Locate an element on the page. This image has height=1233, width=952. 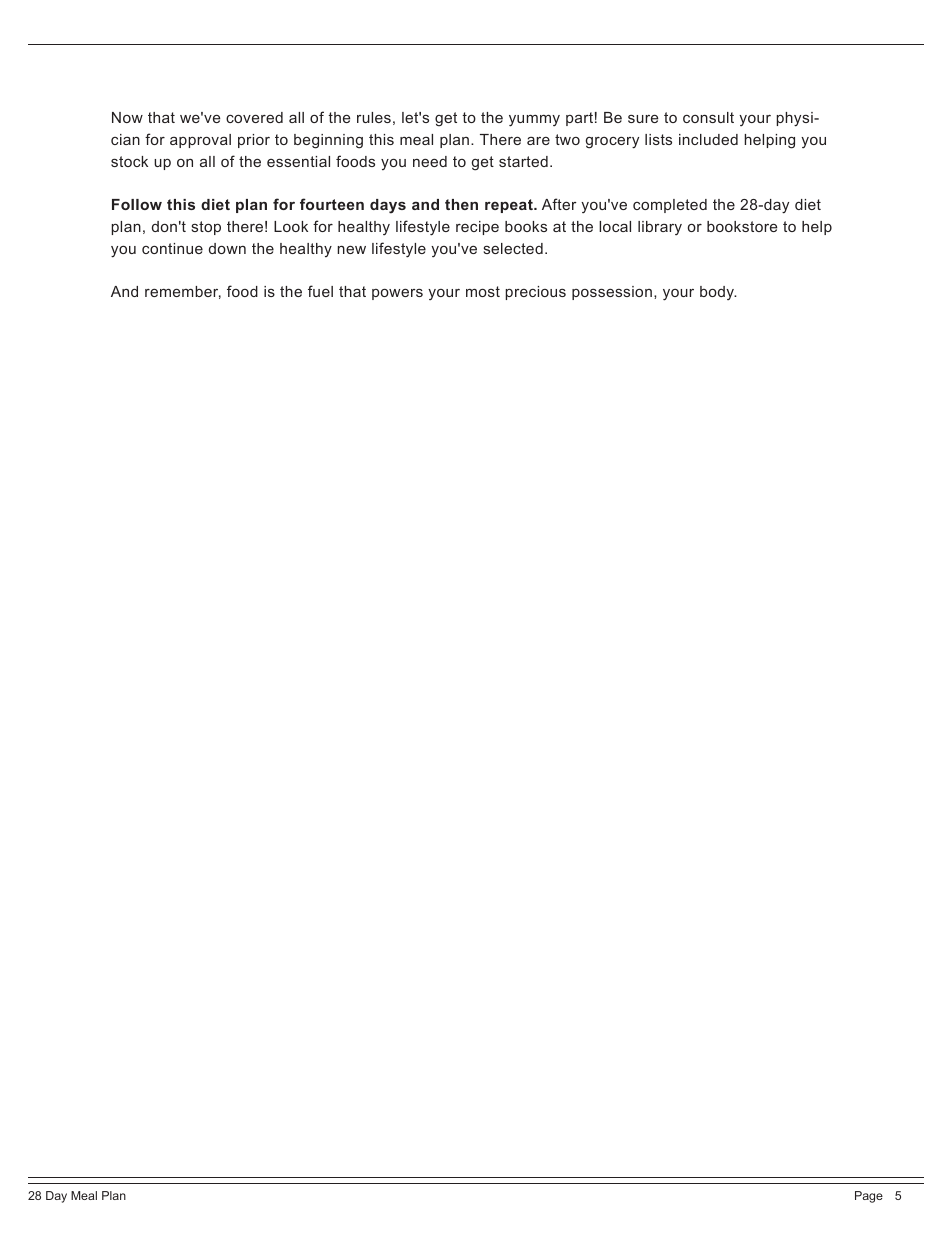
most is located at coordinates (483, 291).
